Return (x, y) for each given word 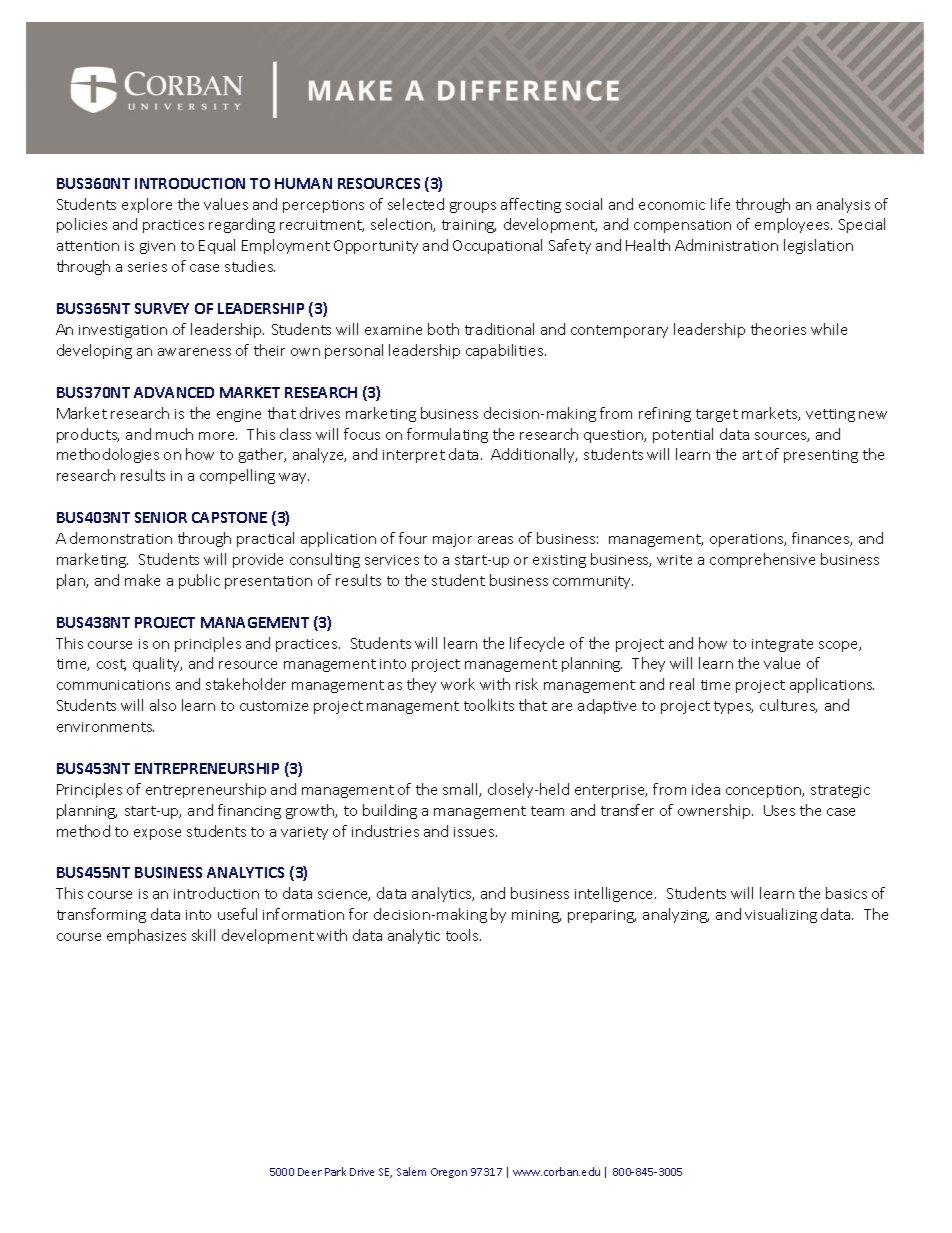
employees (793, 225)
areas (495, 540)
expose (157, 834)
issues (475, 832)
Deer (310, 1172)
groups (473, 207)
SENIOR (161, 517)
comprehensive (762, 560)
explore (147, 205)
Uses (779, 810)
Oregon (449, 1173)
